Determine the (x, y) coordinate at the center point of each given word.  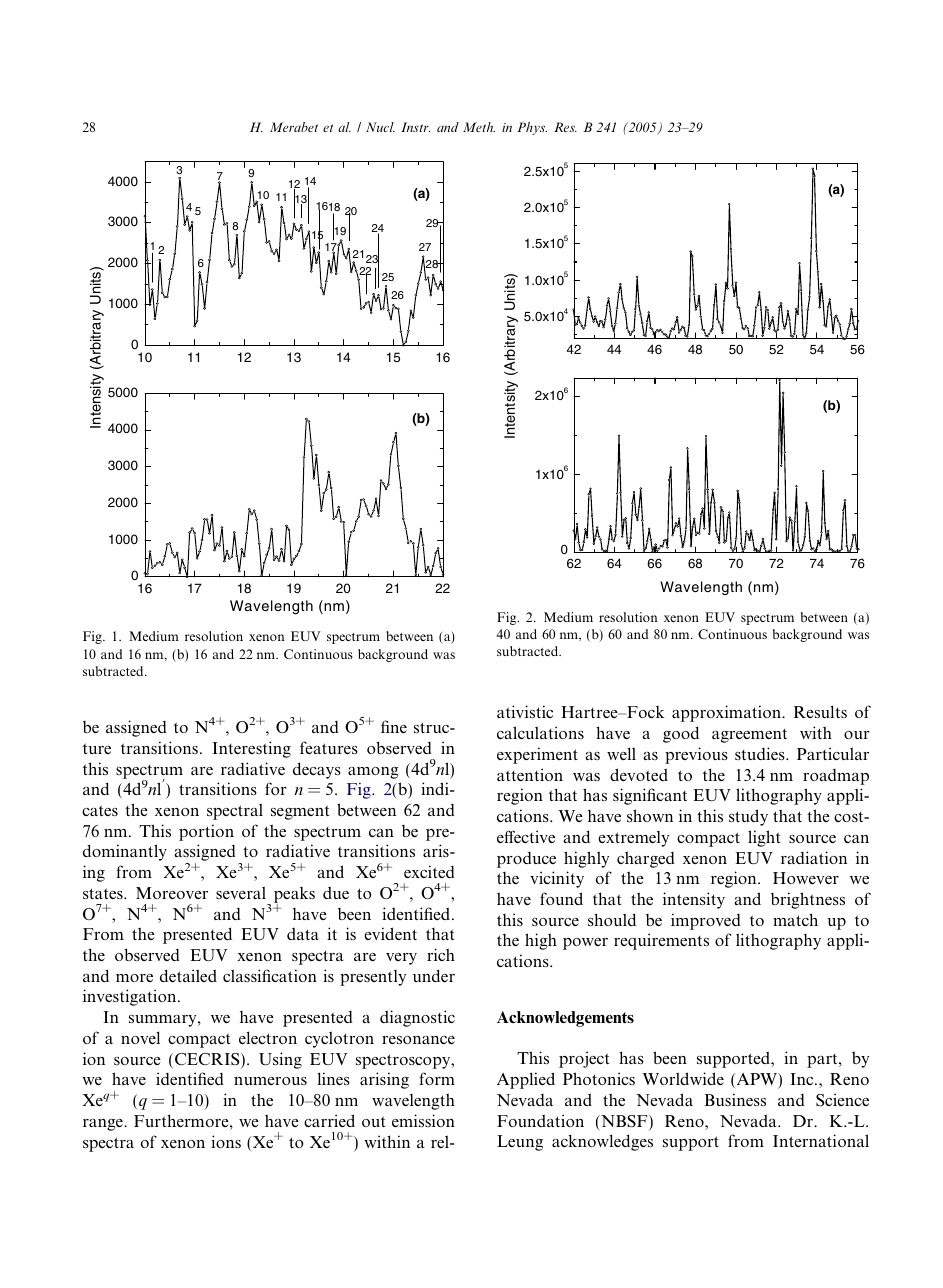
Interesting (251, 749)
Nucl (380, 127)
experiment (537, 755)
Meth (479, 127)
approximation (728, 713)
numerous (270, 1081)
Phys (532, 128)
